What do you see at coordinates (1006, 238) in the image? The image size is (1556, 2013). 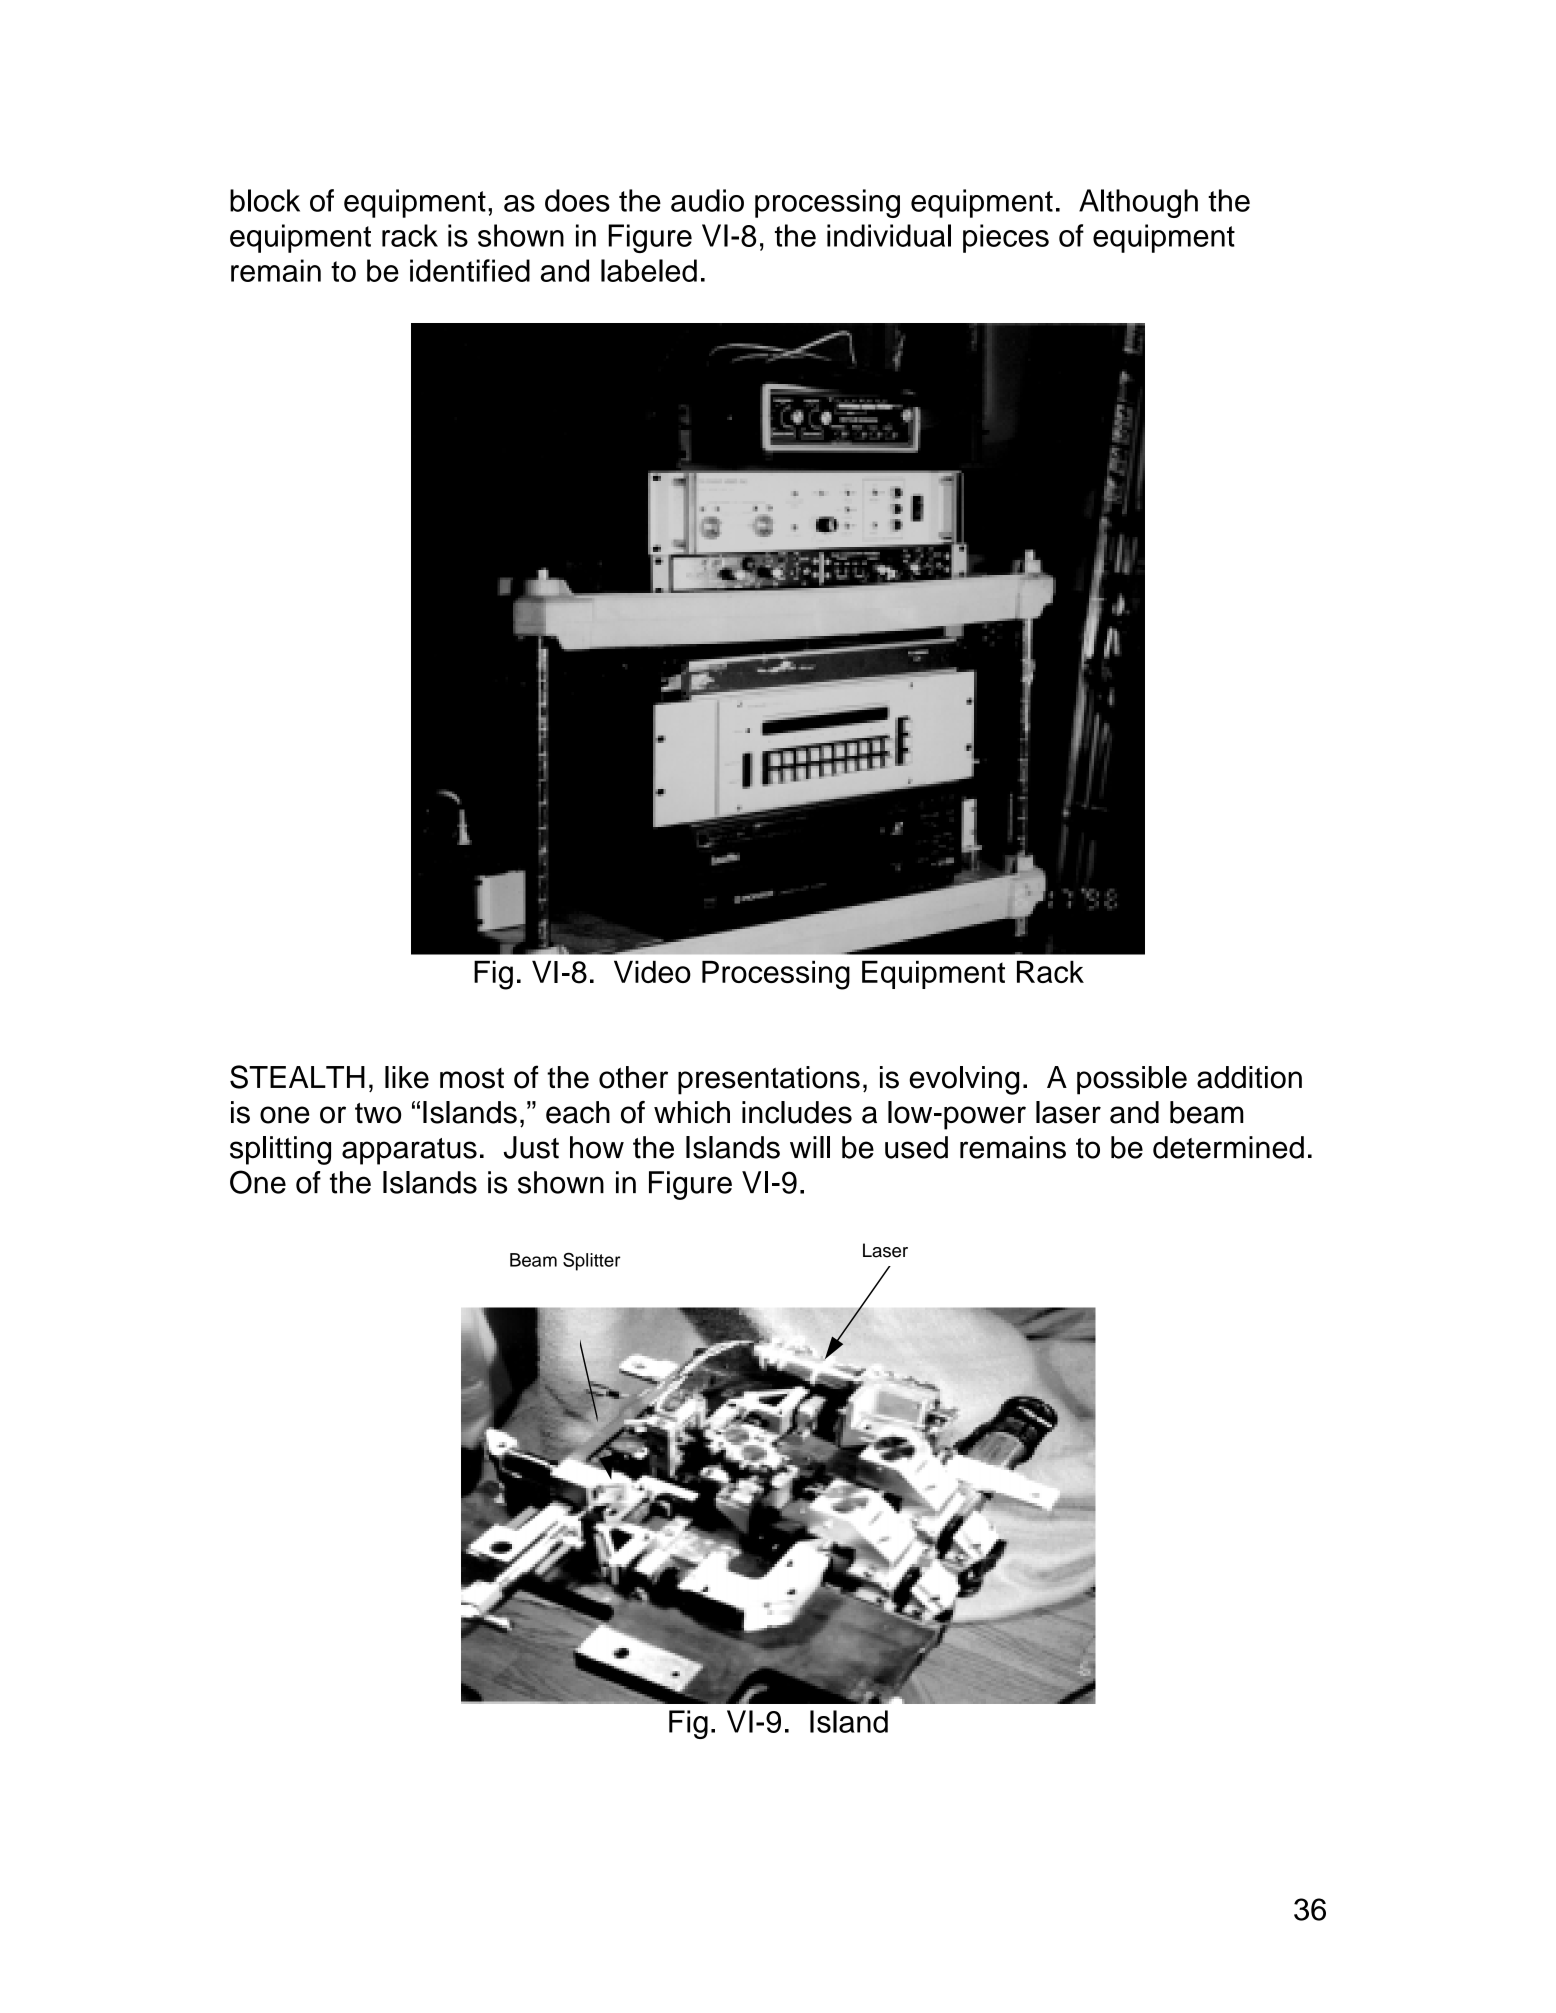 I see `pieces` at bounding box center [1006, 238].
